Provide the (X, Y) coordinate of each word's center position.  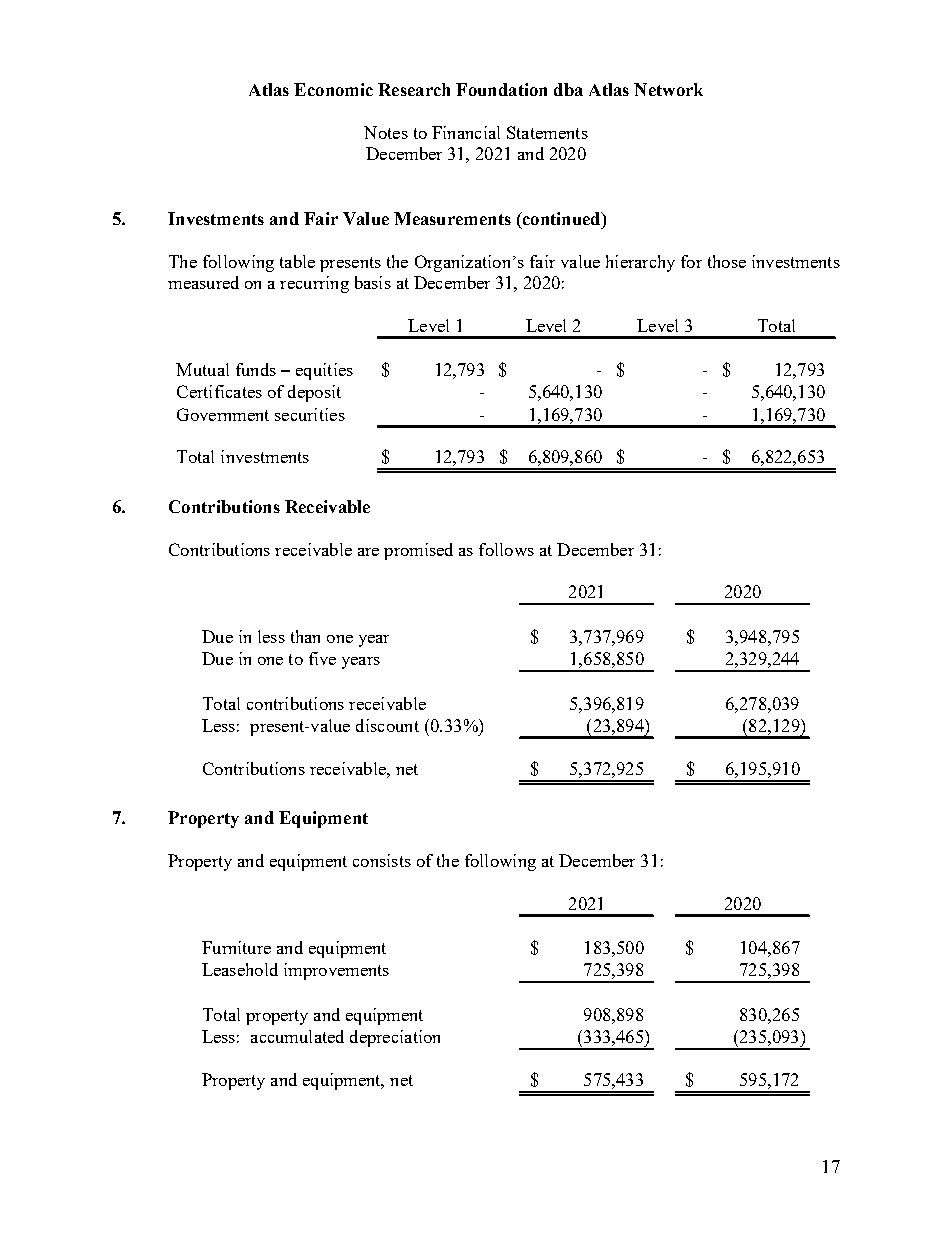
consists (382, 860)
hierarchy (640, 263)
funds (256, 369)
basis (373, 282)
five (322, 658)
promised (418, 551)
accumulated (297, 1036)
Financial (466, 132)
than (305, 636)
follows (506, 549)
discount (387, 725)
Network (668, 89)
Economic (333, 89)
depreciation (395, 1038)
